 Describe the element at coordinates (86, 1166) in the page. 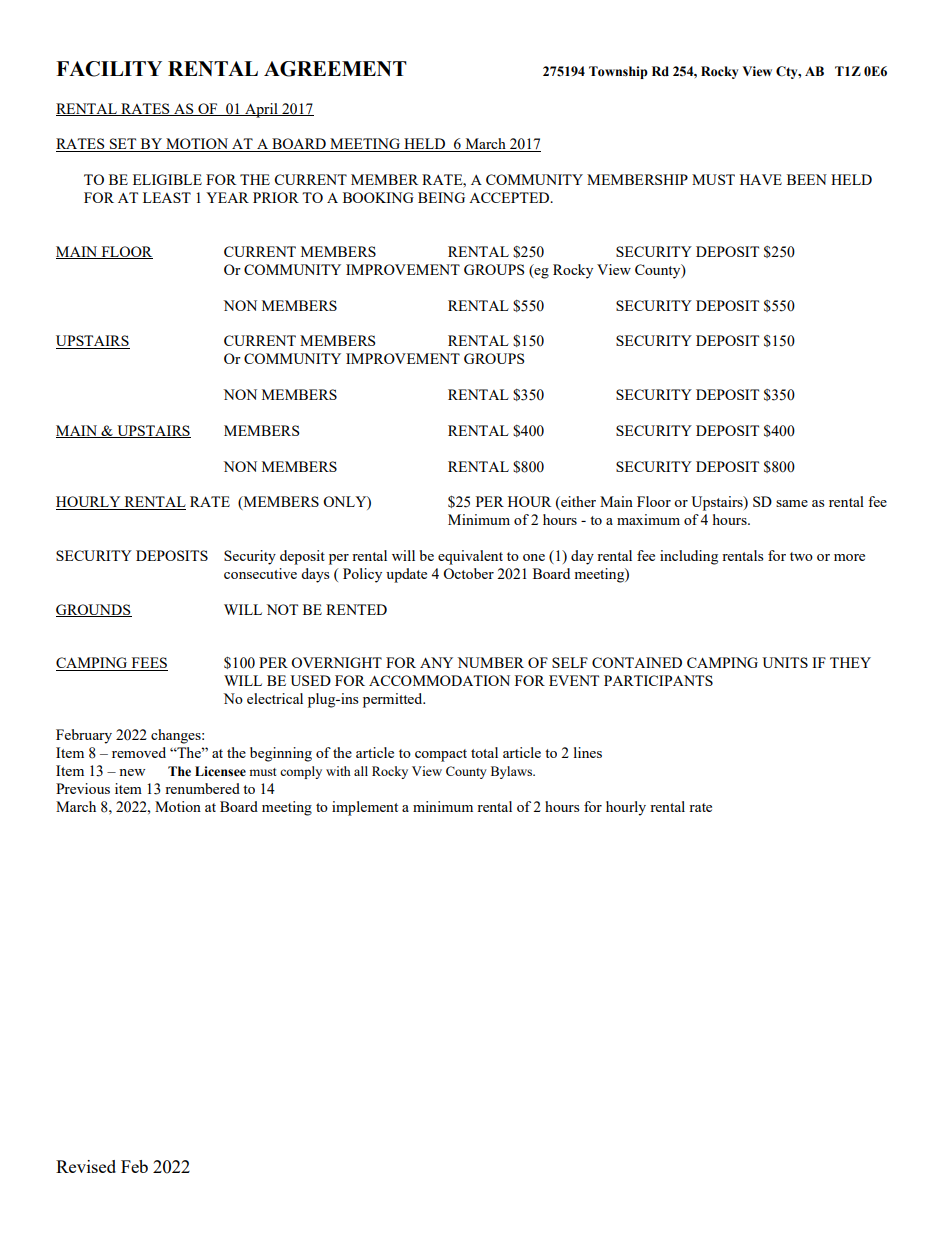

I see `Revised` at that location.
